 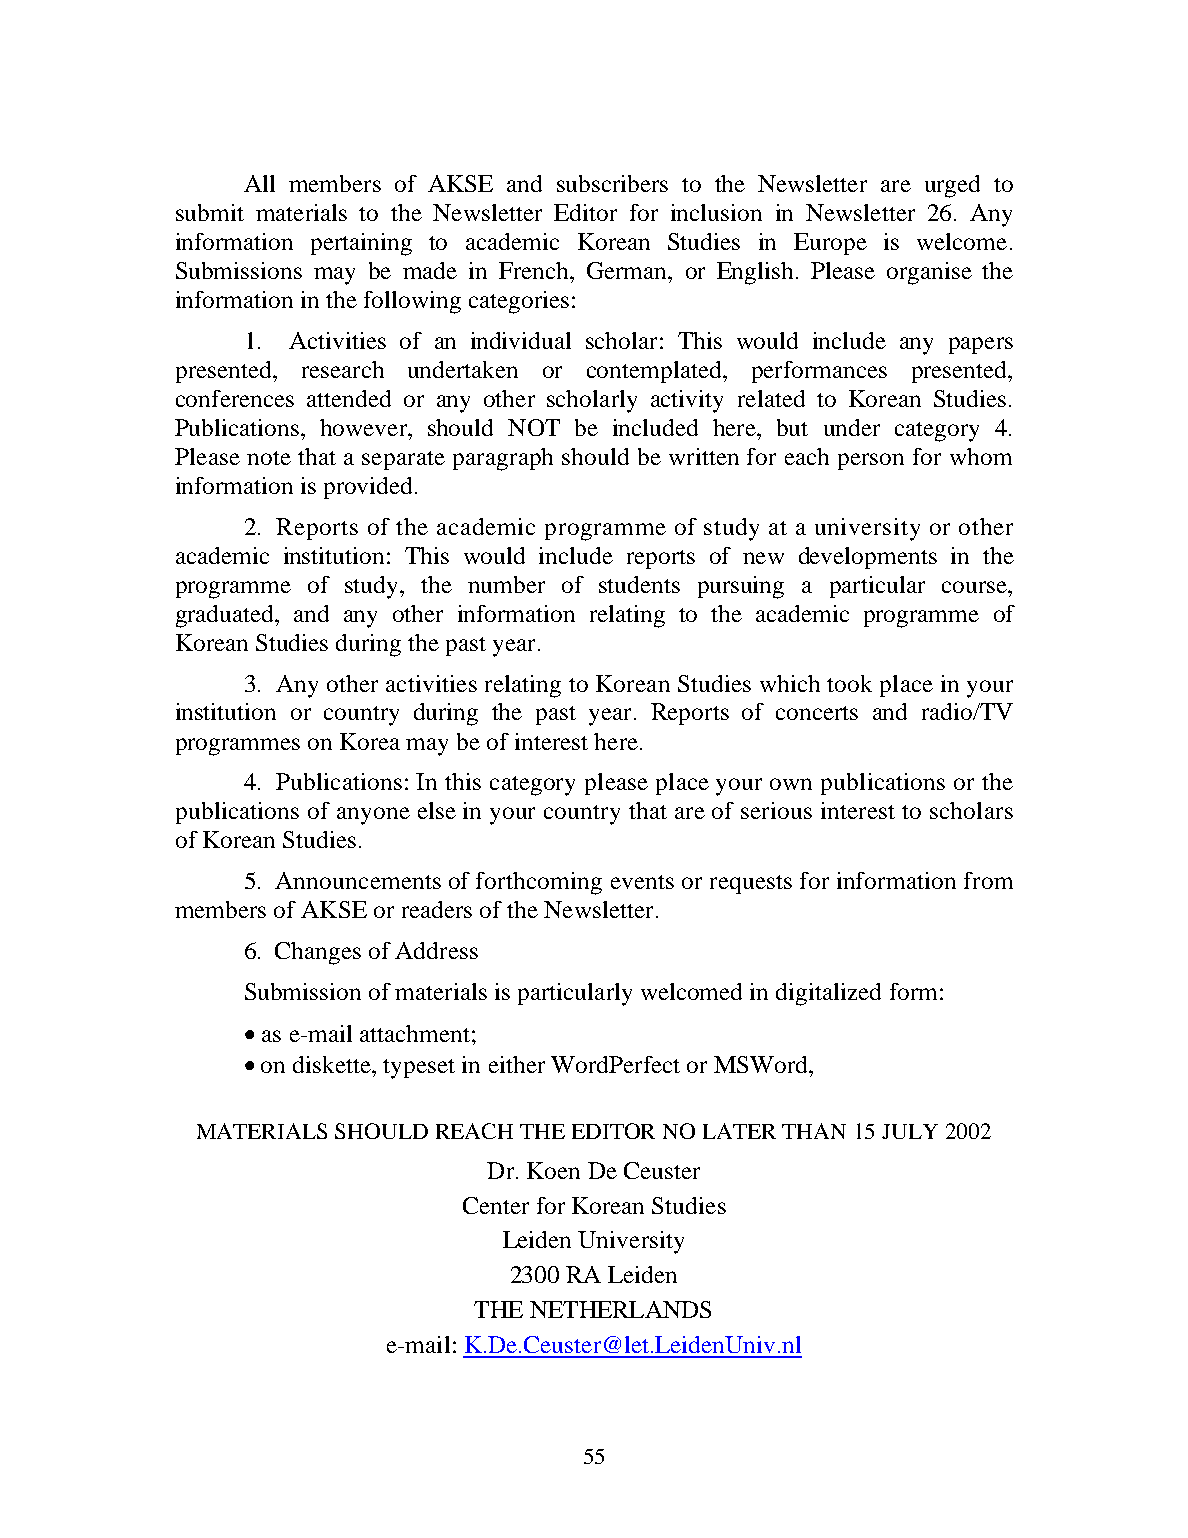 I want to click on All, so click(x=259, y=183).
